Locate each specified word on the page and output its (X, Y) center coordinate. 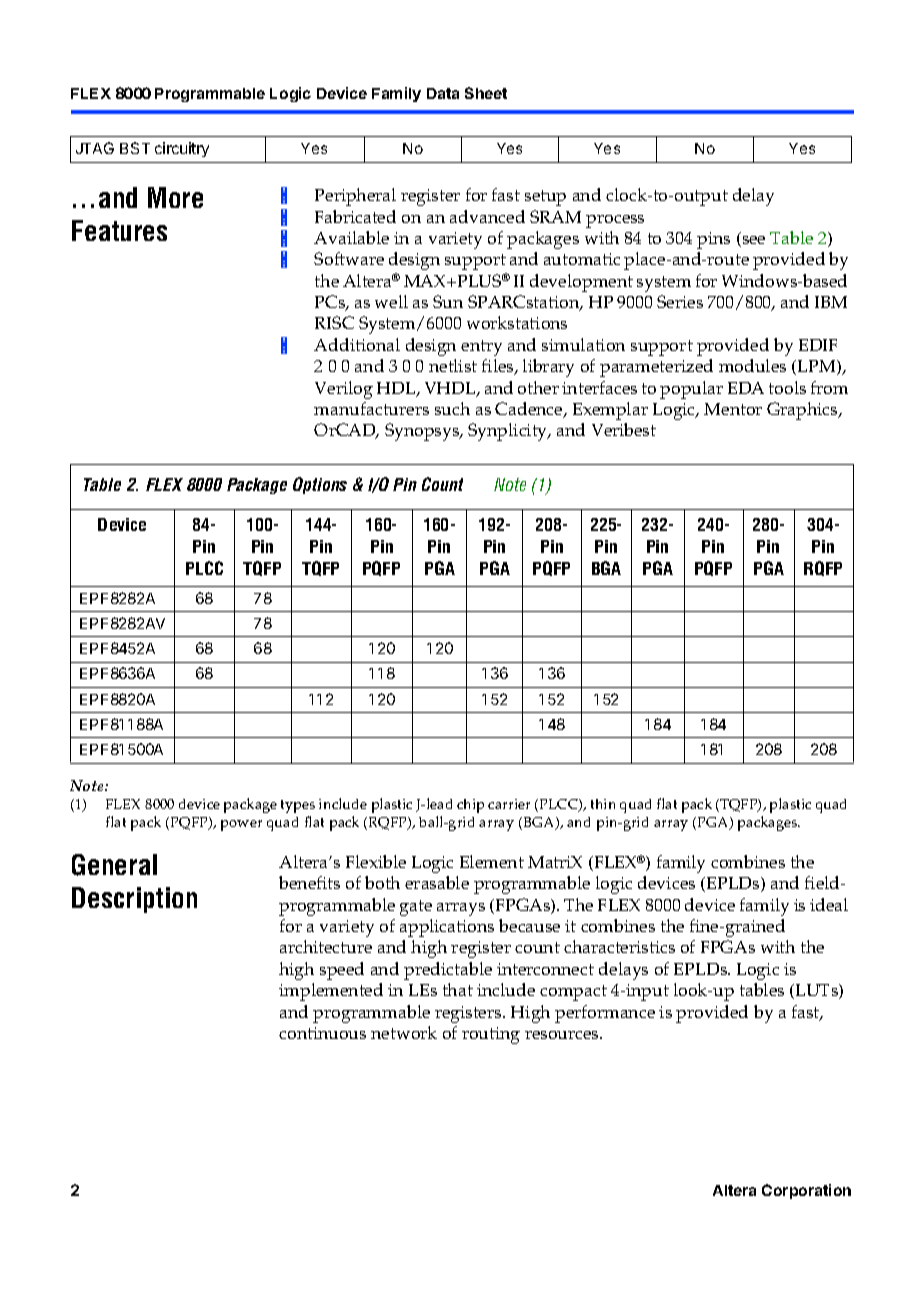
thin (603, 804)
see (752, 241)
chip (470, 806)
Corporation (806, 1191)
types (298, 806)
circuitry (182, 149)
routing (491, 1035)
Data (443, 93)
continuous (322, 1033)
